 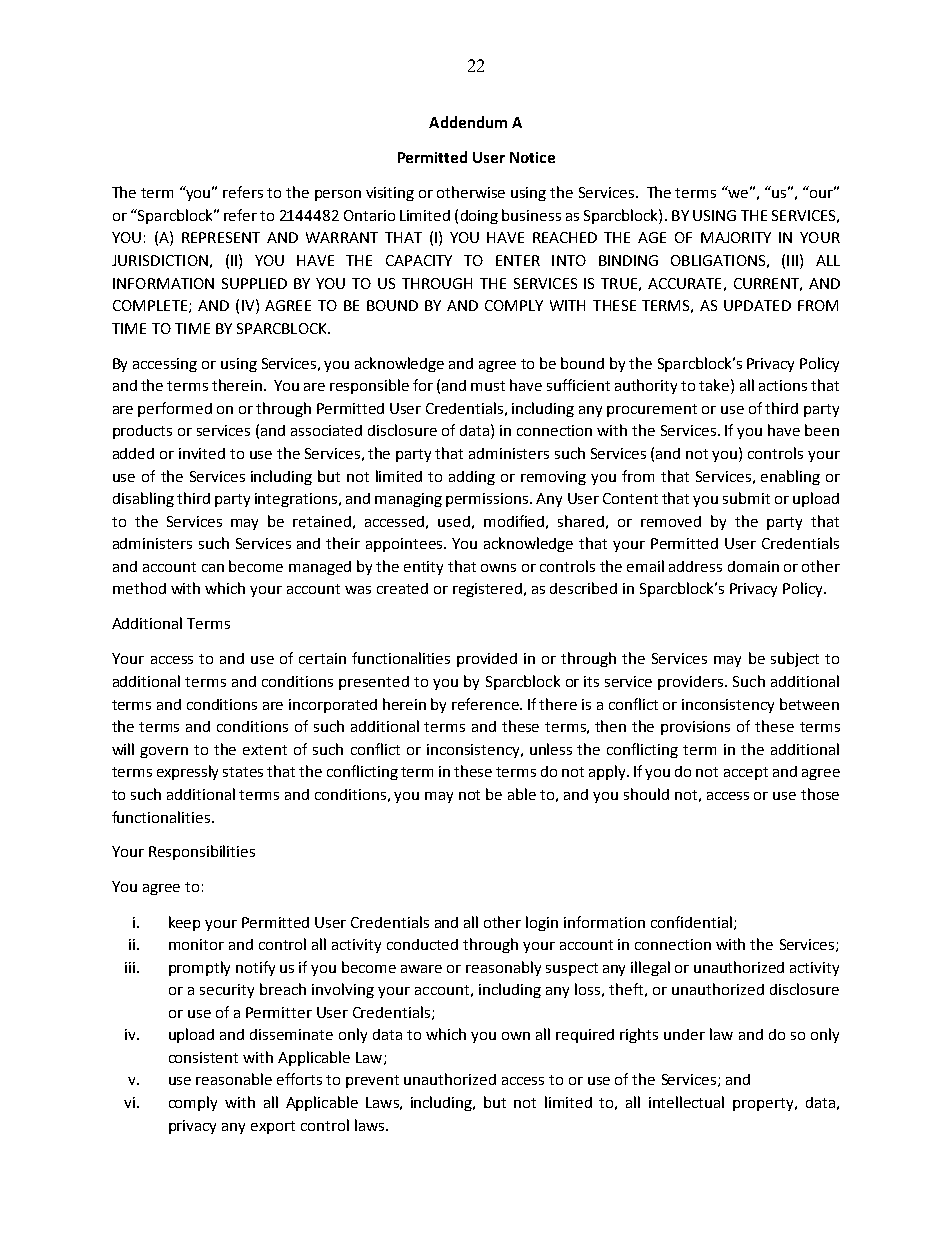 I want to click on confidential, so click(x=691, y=922).
